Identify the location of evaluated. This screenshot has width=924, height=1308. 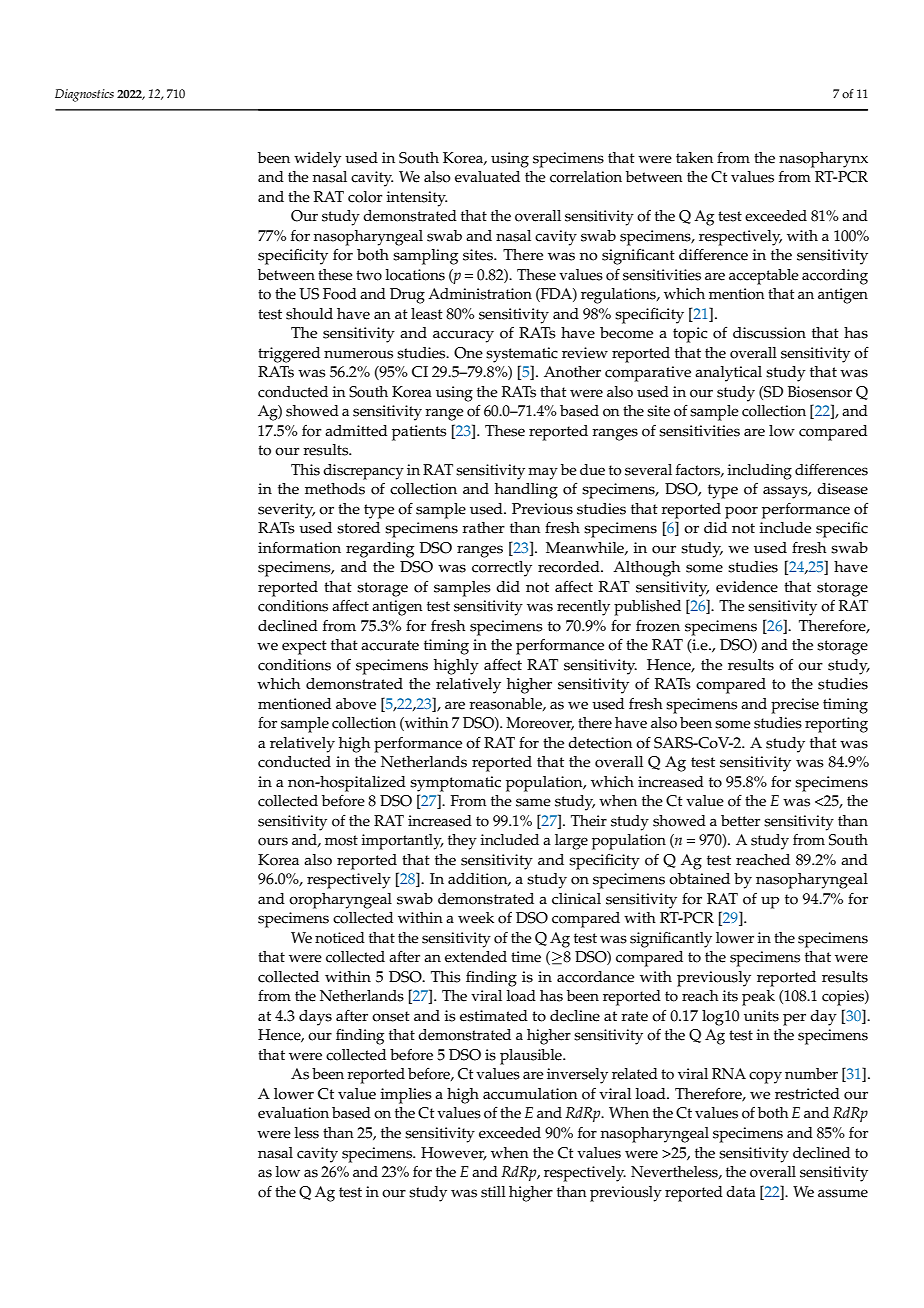
(487, 177).
